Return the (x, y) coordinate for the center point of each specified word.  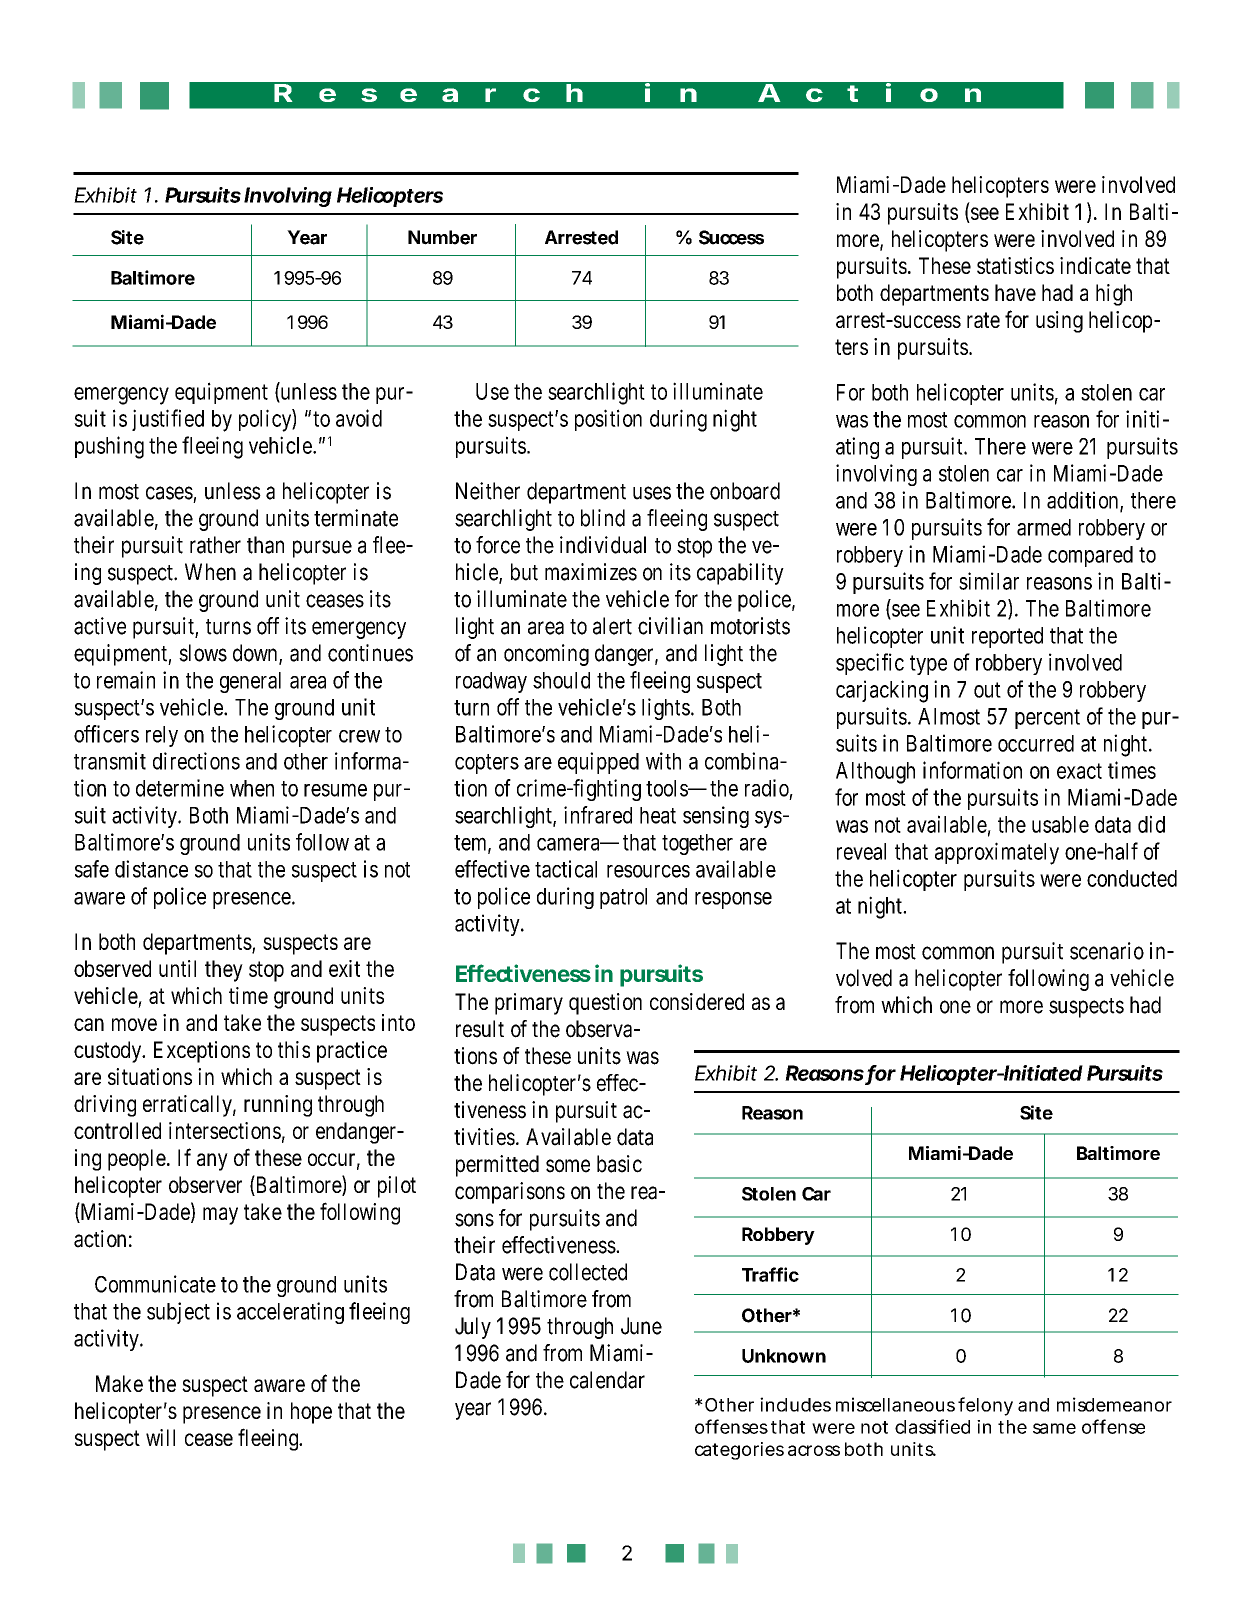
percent (1047, 719)
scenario (1107, 951)
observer (205, 1184)
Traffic (770, 1274)
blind (603, 518)
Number (442, 237)
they (224, 971)
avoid (359, 418)
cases (171, 494)
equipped (598, 763)
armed (1044, 527)
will (160, 1437)
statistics (1015, 265)
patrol (623, 898)
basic (619, 1164)
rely (162, 736)
